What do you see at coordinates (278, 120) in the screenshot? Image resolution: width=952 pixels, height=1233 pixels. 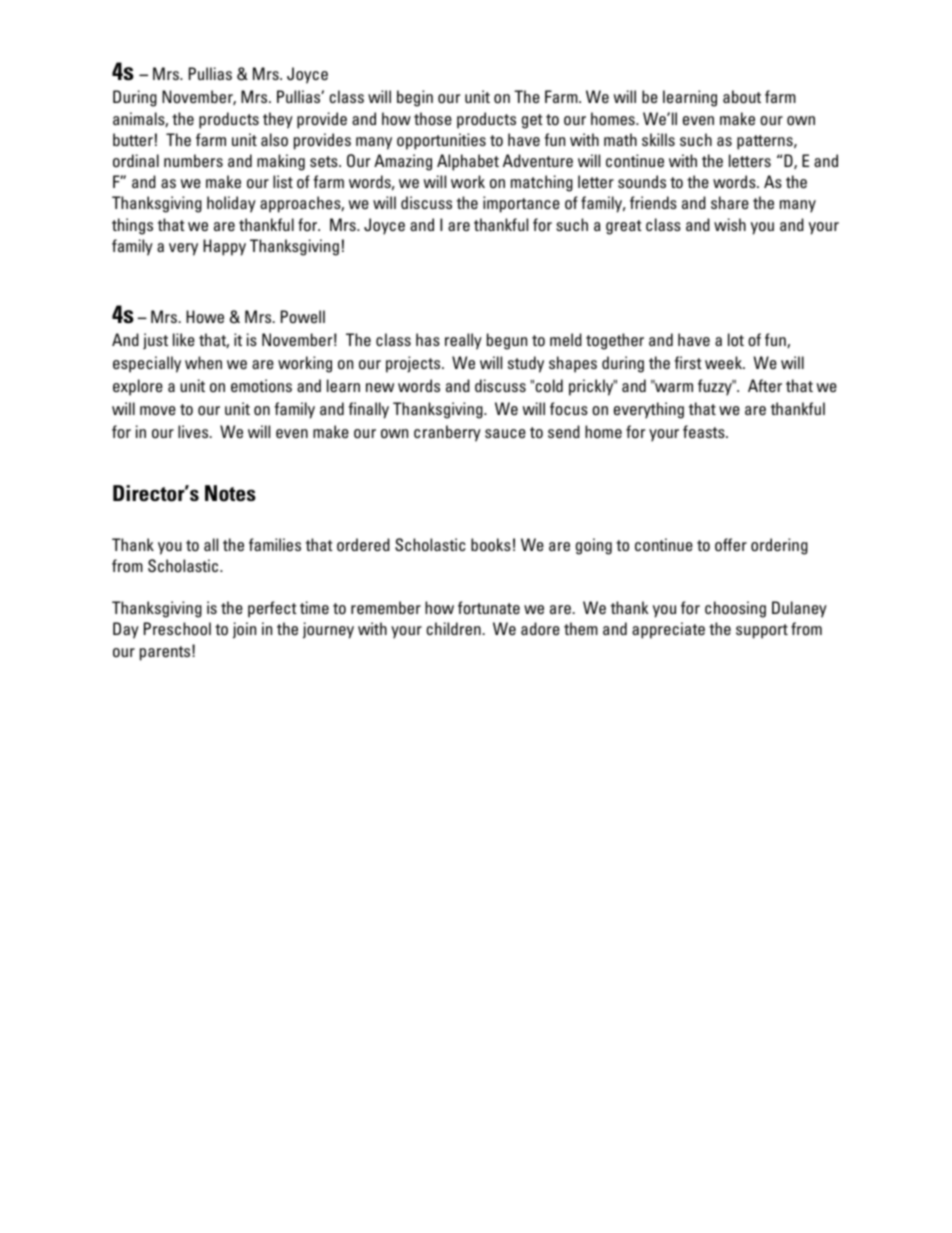 I see `they` at bounding box center [278, 120].
